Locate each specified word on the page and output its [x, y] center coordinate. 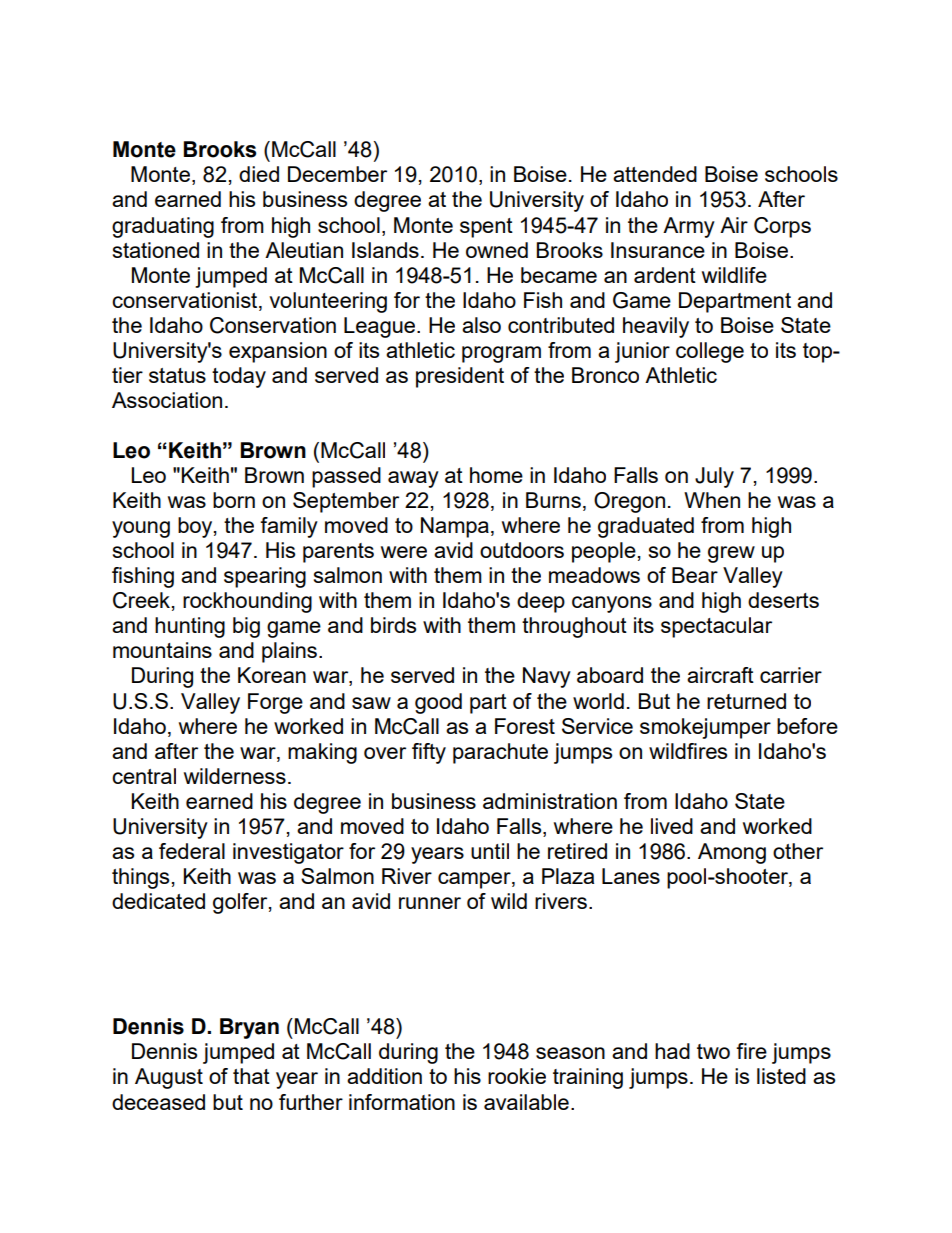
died [259, 174]
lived [672, 826]
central [144, 776]
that [251, 1076]
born [234, 500]
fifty [429, 753]
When [712, 500]
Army [689, 227]
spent [486, 228]
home [496, 475]
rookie [517, 1076]
